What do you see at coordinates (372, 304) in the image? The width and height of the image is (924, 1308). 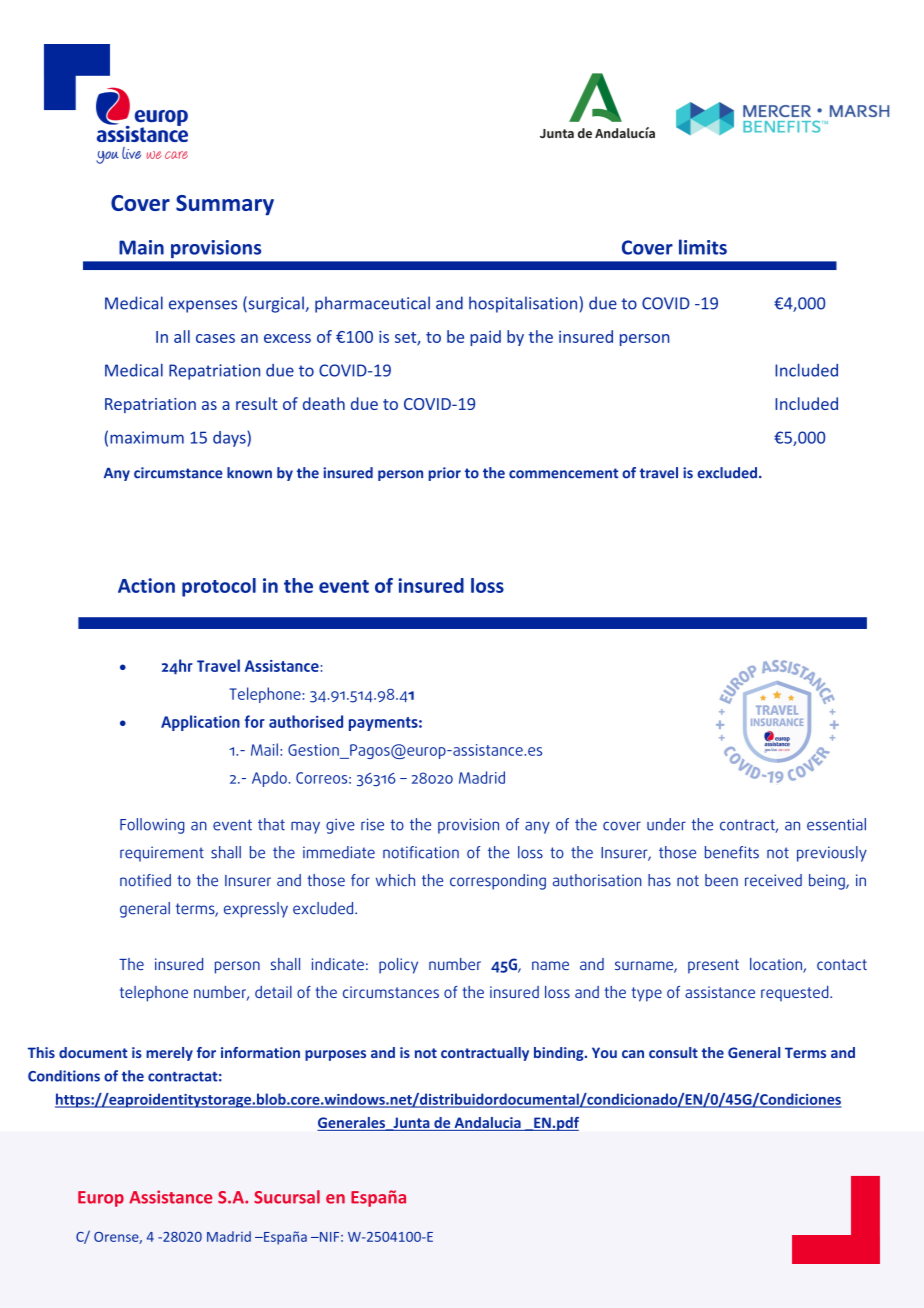 I see `pharmaceutical` at bounding box center [372, 304].
